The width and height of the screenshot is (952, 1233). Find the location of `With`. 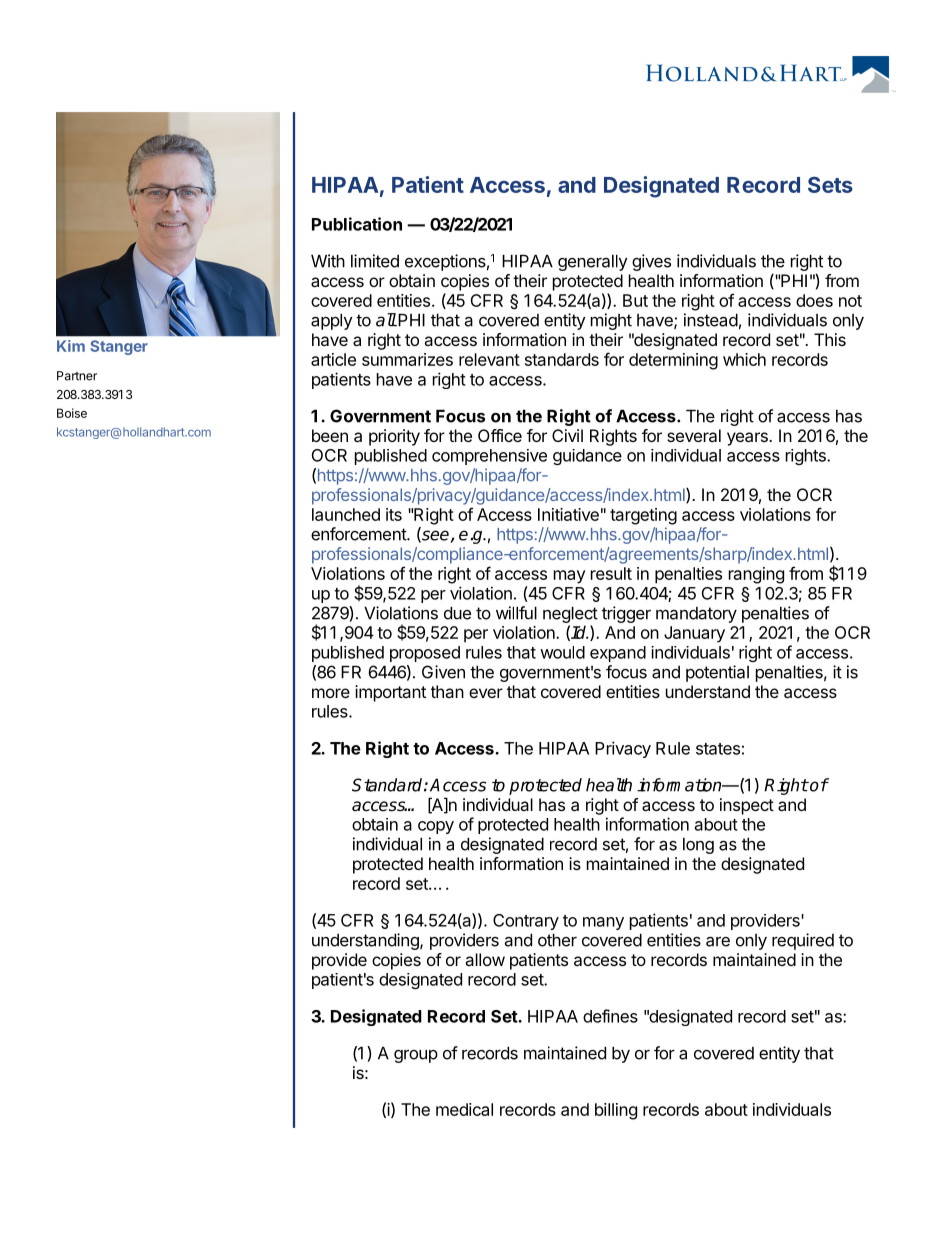

With is located at coordinates (328, 261).
